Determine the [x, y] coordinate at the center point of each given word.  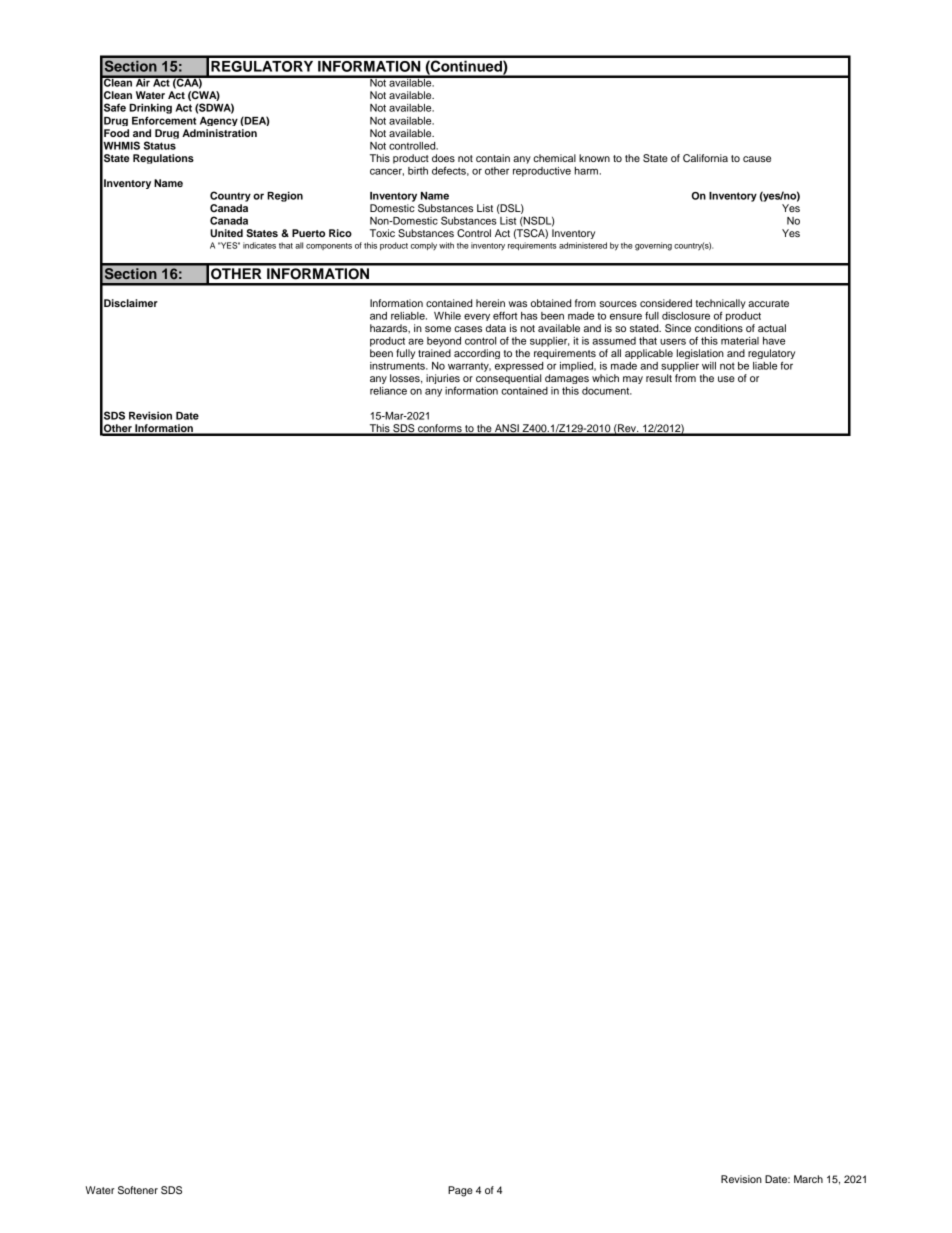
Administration [219, 133]
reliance [388, 391]
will [709, 366]
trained [434, 353]
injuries [443, 380]
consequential [508, 379]
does [443, 158]
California [705, 158]
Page [460, 1191]
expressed [519, 367]
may [633, 380]
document [607, 391]
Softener [138, 1190]
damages [567, 379]
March [808, 1179]
